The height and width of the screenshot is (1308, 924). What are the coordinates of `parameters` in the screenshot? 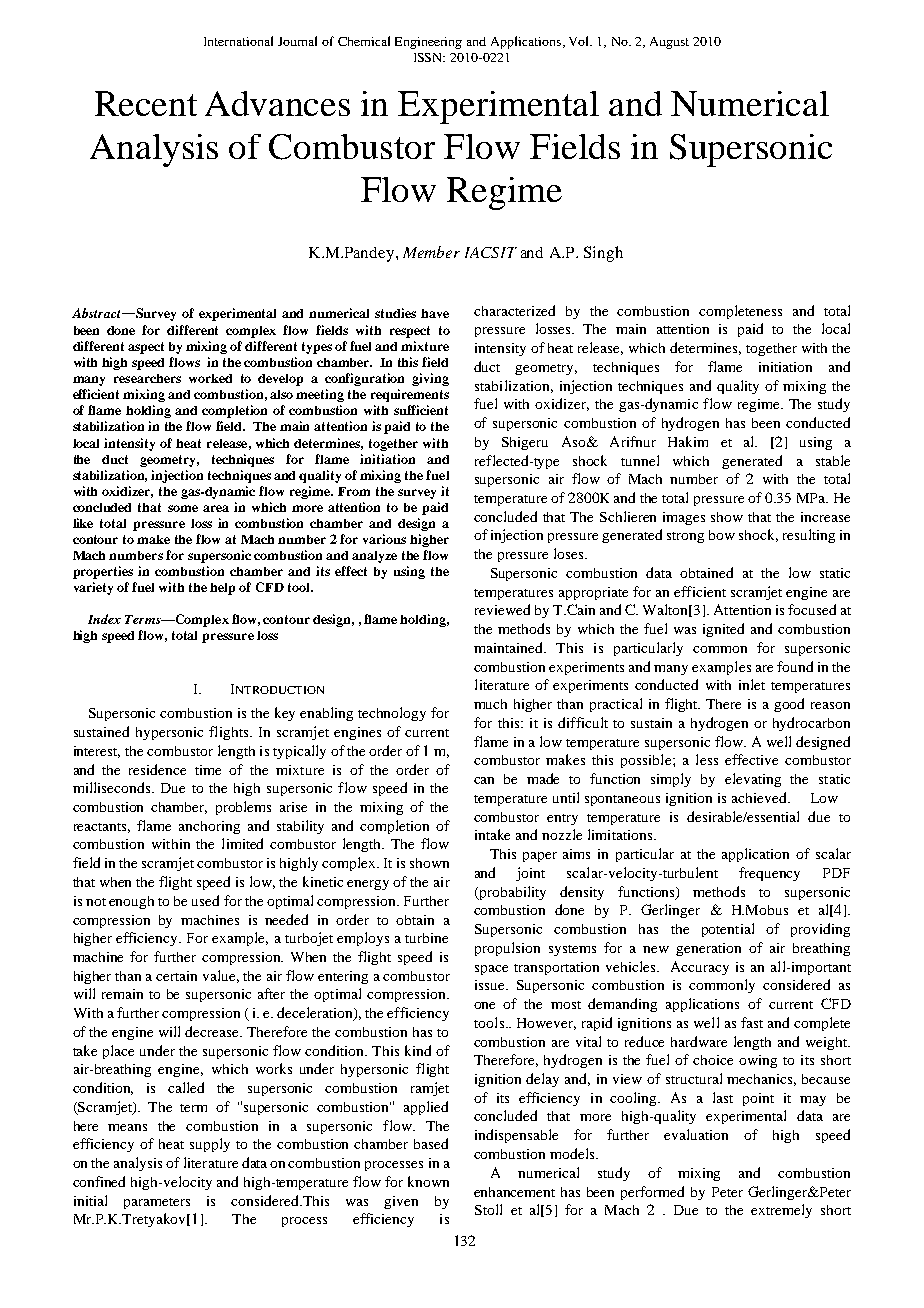 It's located at (157, 1203).
